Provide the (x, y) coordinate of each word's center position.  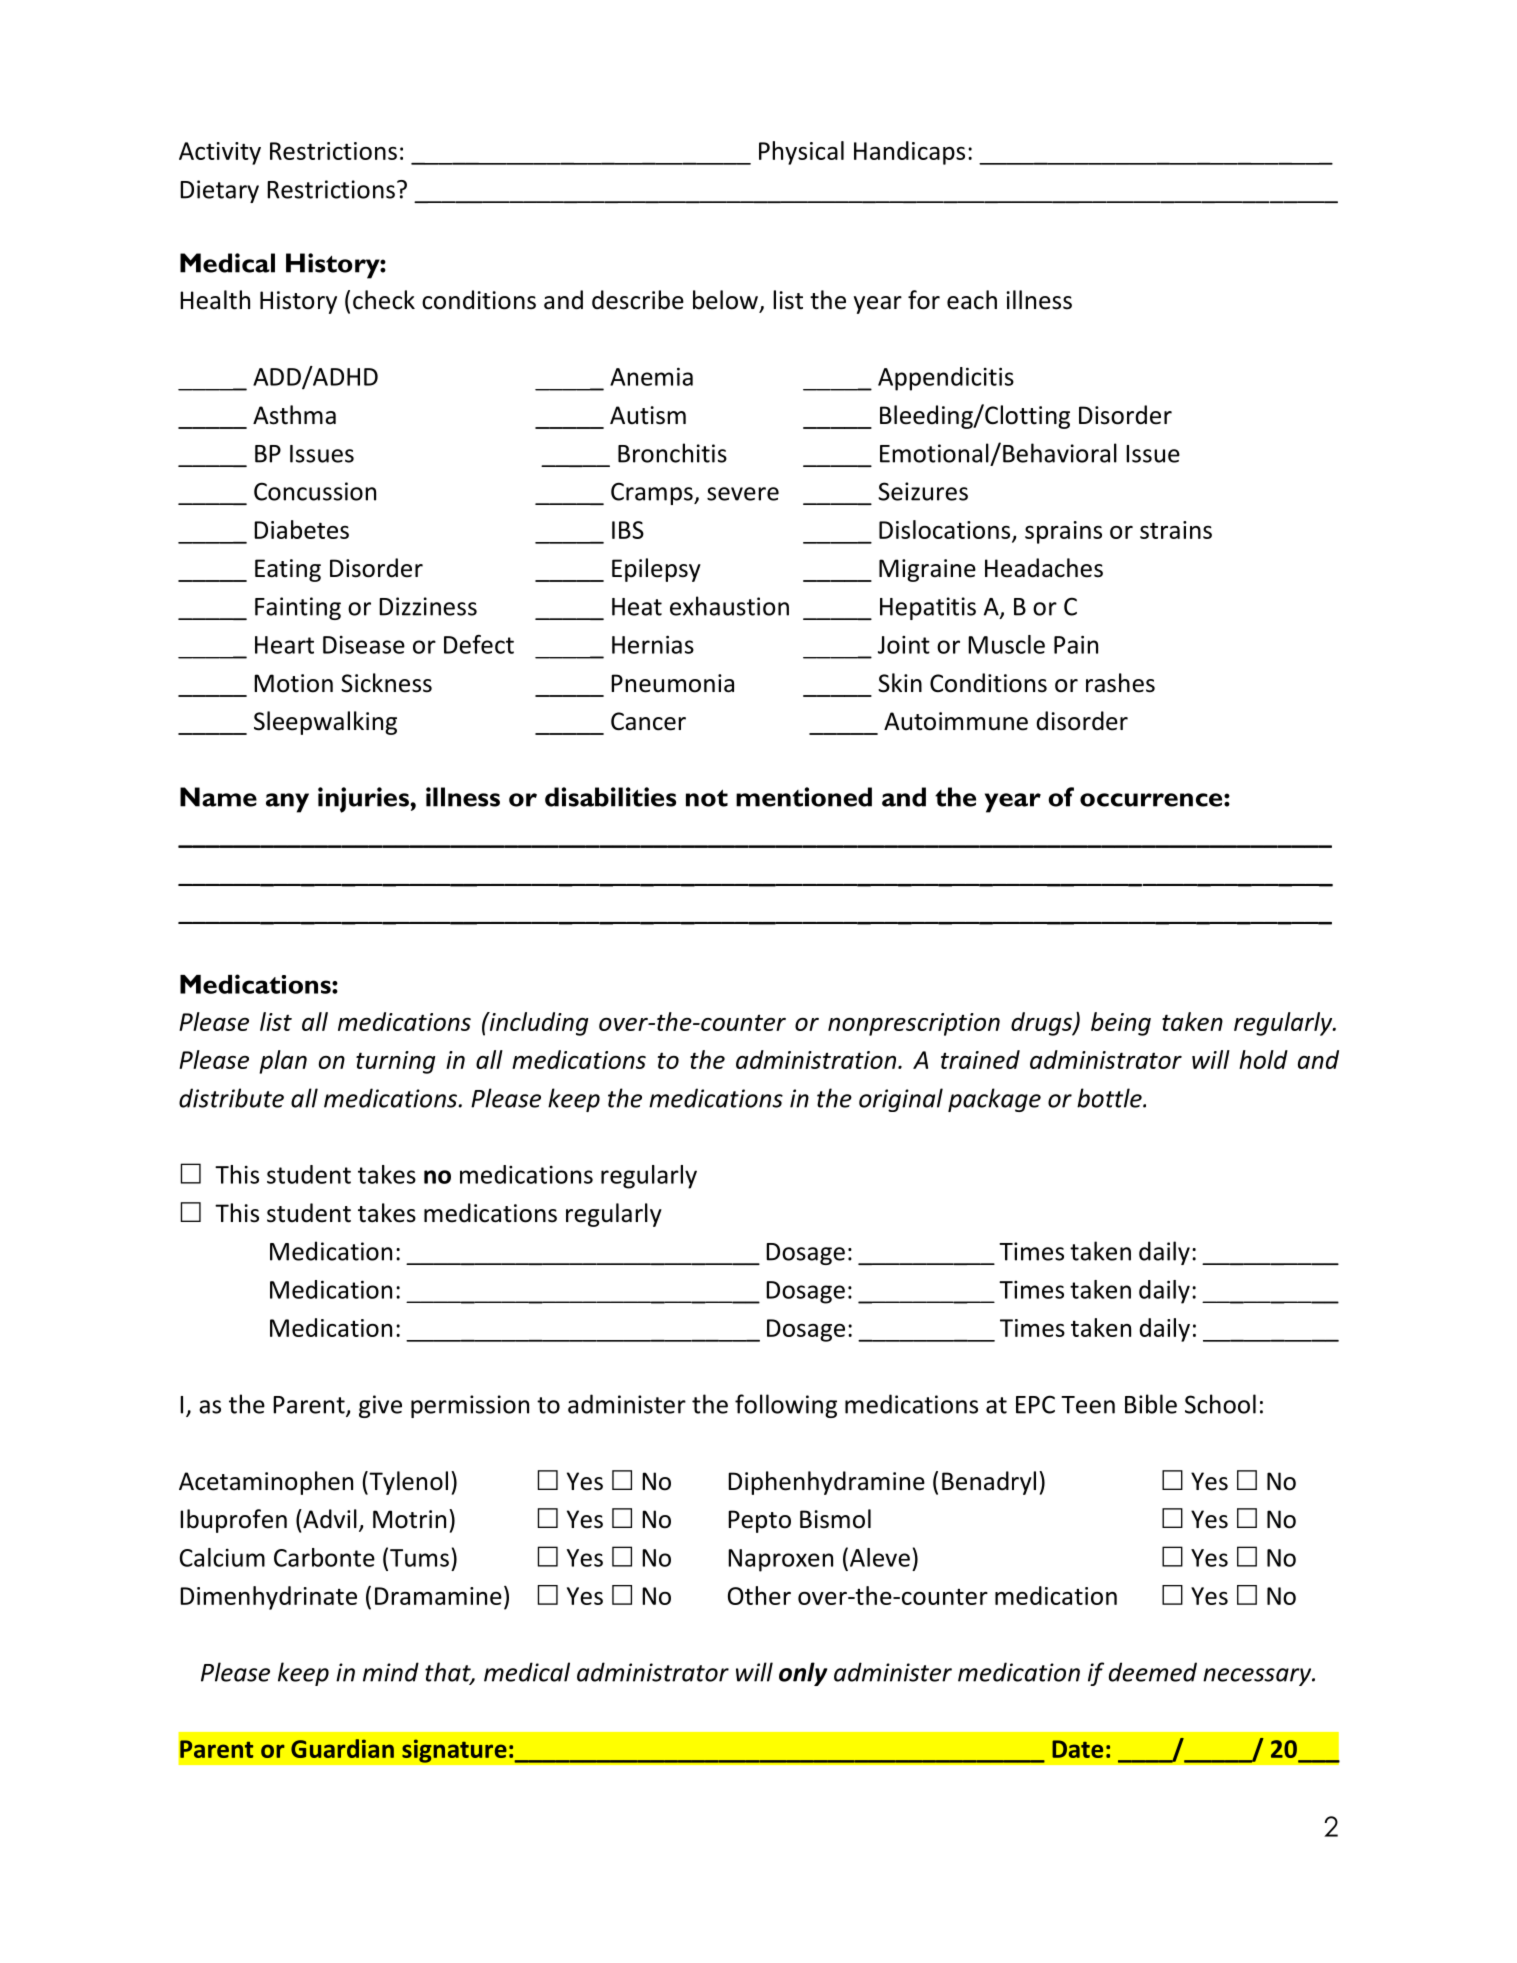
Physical (801, 153)
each (972, 300)
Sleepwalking (325, 723)
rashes (1120, 683)
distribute (231, 1098)
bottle (1110, 1098)
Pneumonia (672, 683)
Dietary (219, 191)
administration (817, 1059)
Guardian (342, 1748)
